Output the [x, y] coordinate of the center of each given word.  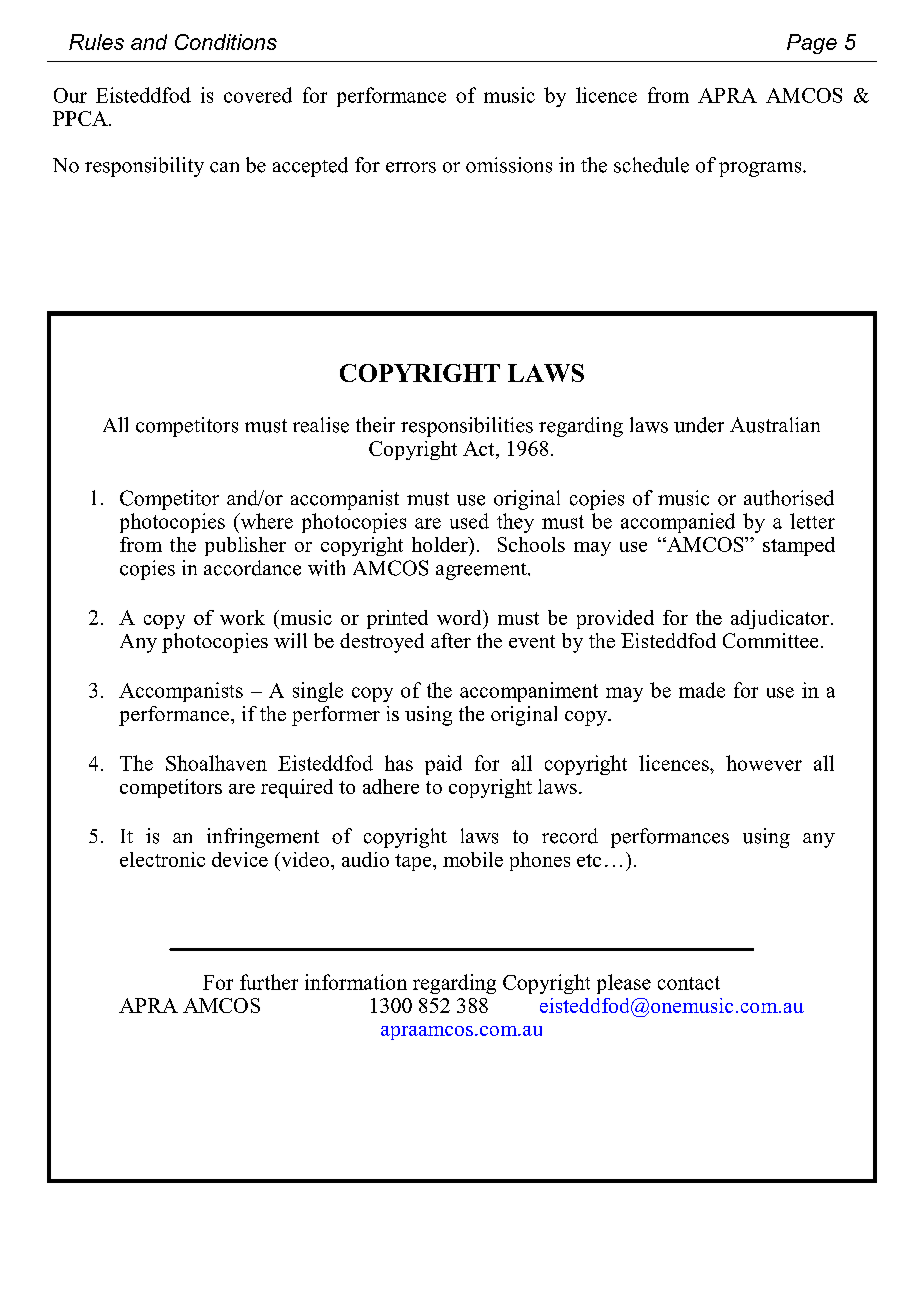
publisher [245, 546]
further [269, 982]
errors [411, 167]
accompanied [678, 523]
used [469, 521]
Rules [96, 42]
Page [812, 44]
